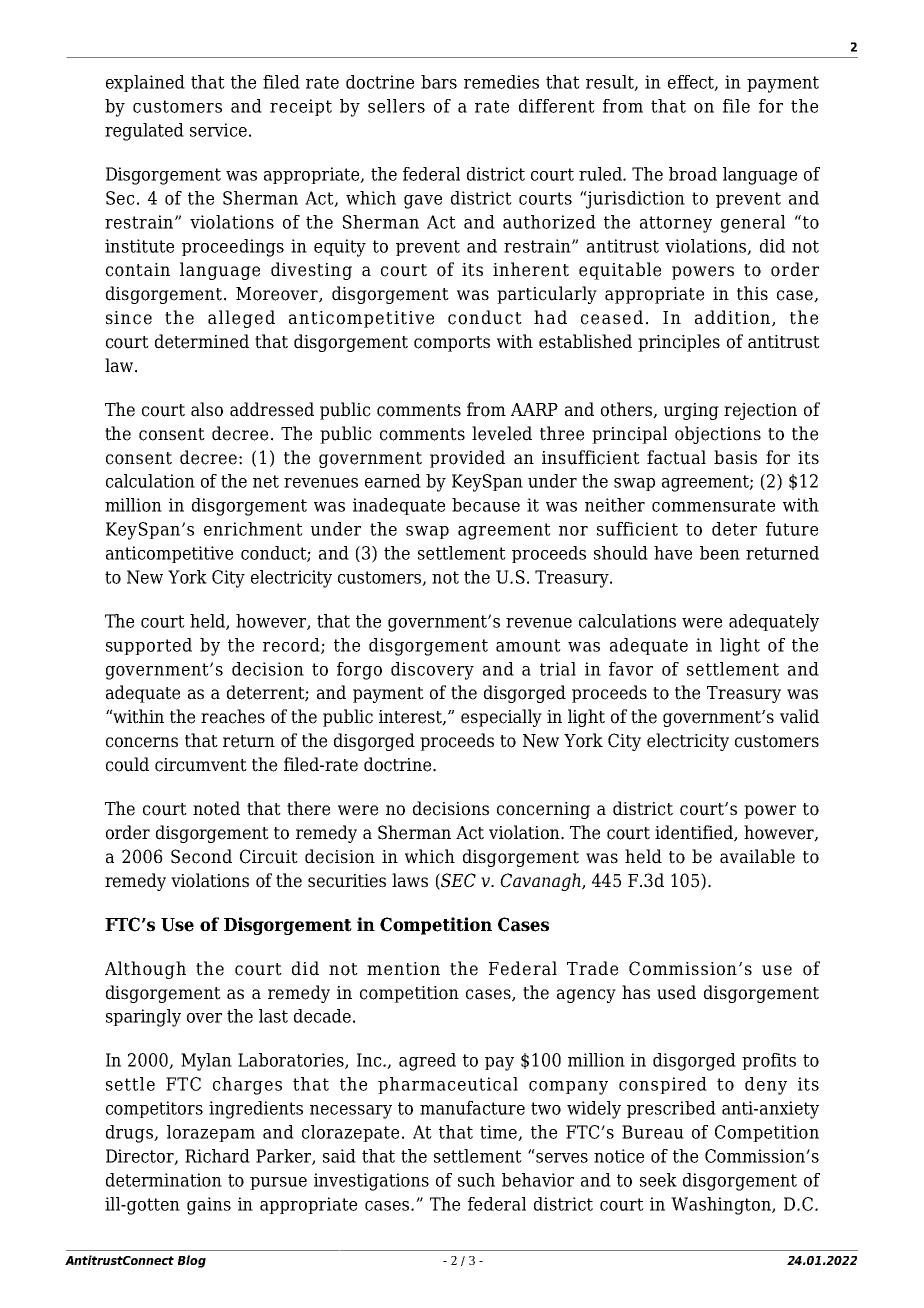 The width and height of the document is (924, 1308). Describe the element at coordinates (476, 1180) in the document. I see `such` at that location.
